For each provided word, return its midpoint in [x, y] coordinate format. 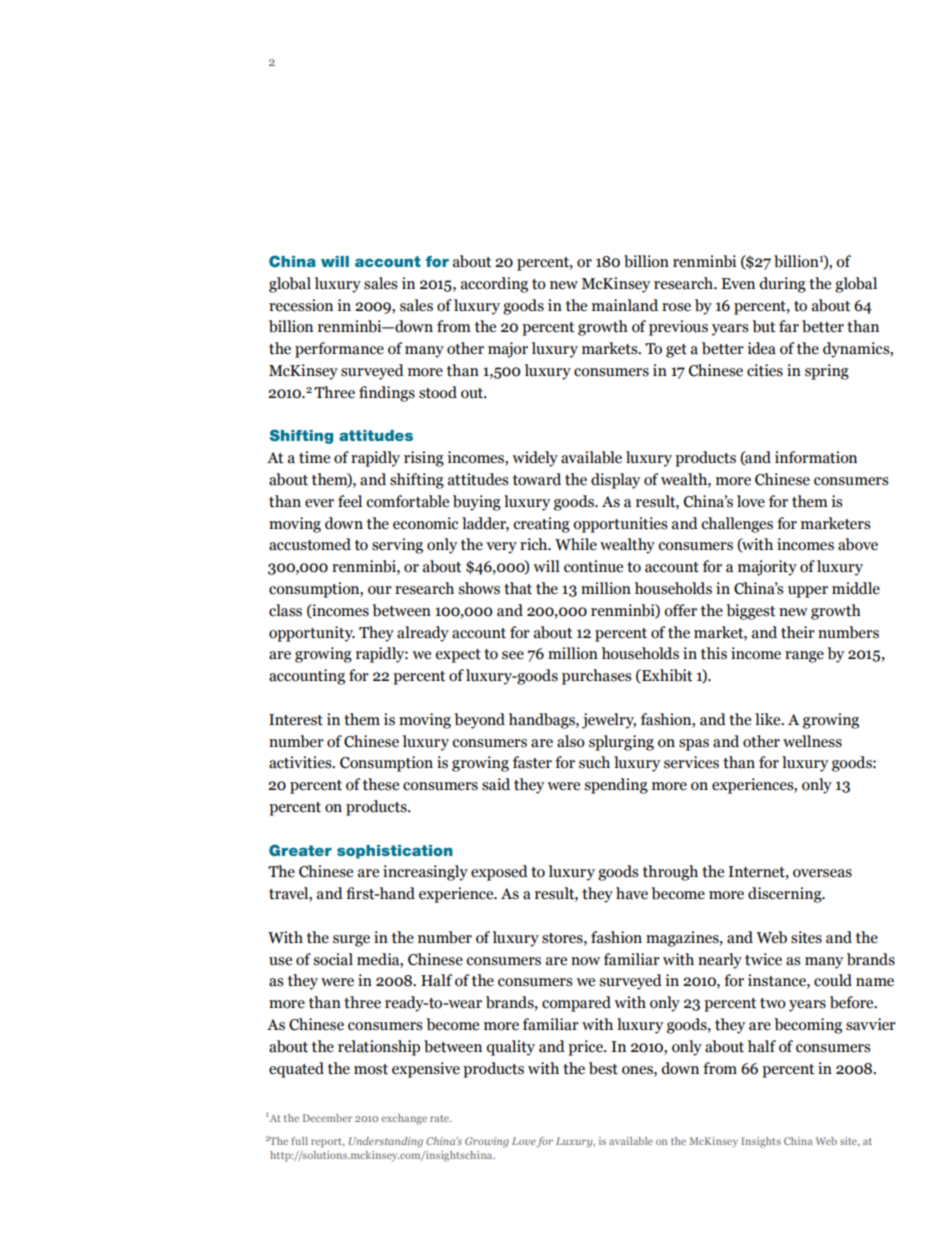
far [789, 326]
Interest [296, 720]
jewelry [609, 721]
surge [351, 941]
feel [350, 501]
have [632, 893]
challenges [737, 525]
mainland [625, 305]
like [769, 719]
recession [301, 305]
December [327, 1118]
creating [541, 525]
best [603, 1068]
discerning [786, 895]
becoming [808, 1026]
